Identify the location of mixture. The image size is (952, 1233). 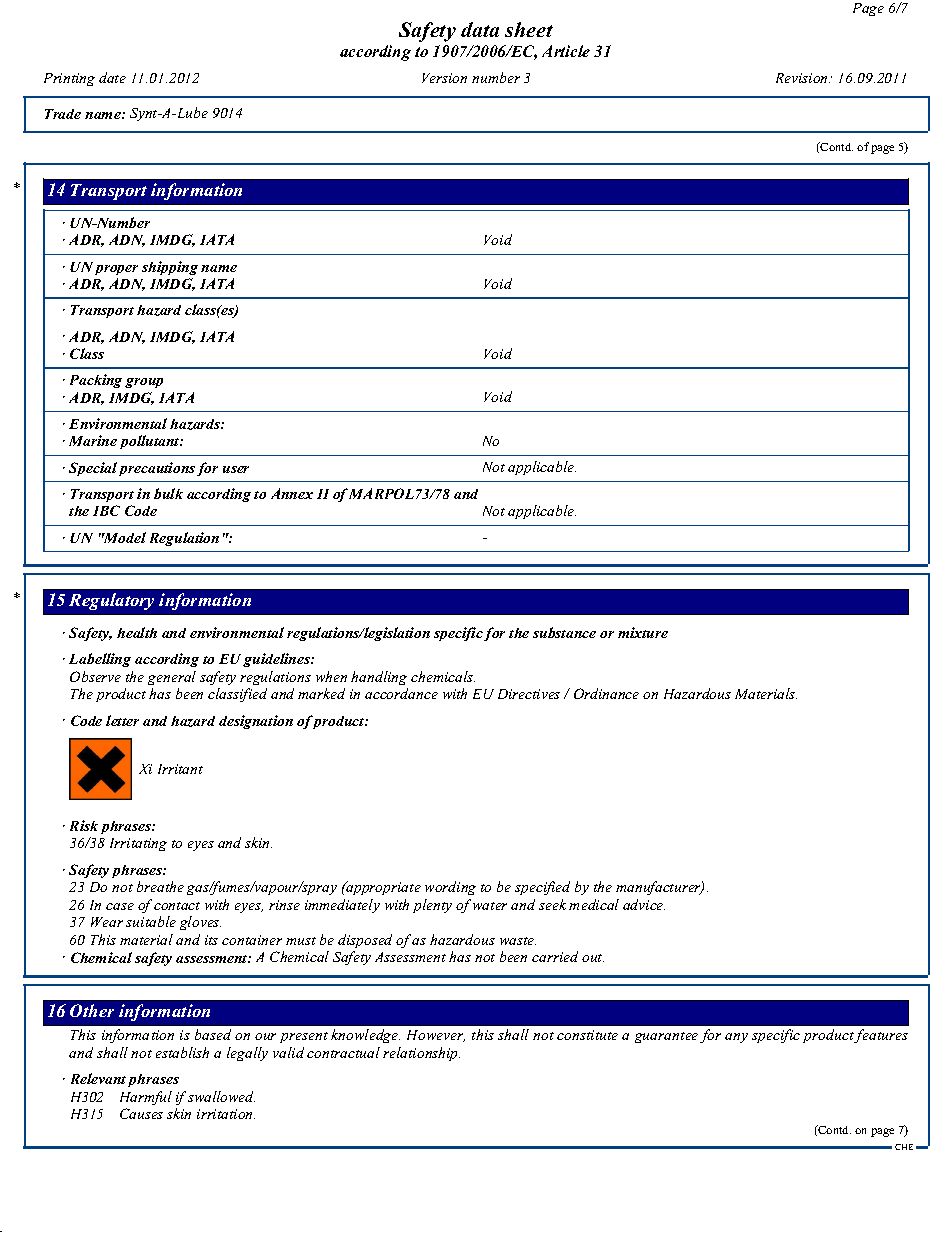
(643, 632).
